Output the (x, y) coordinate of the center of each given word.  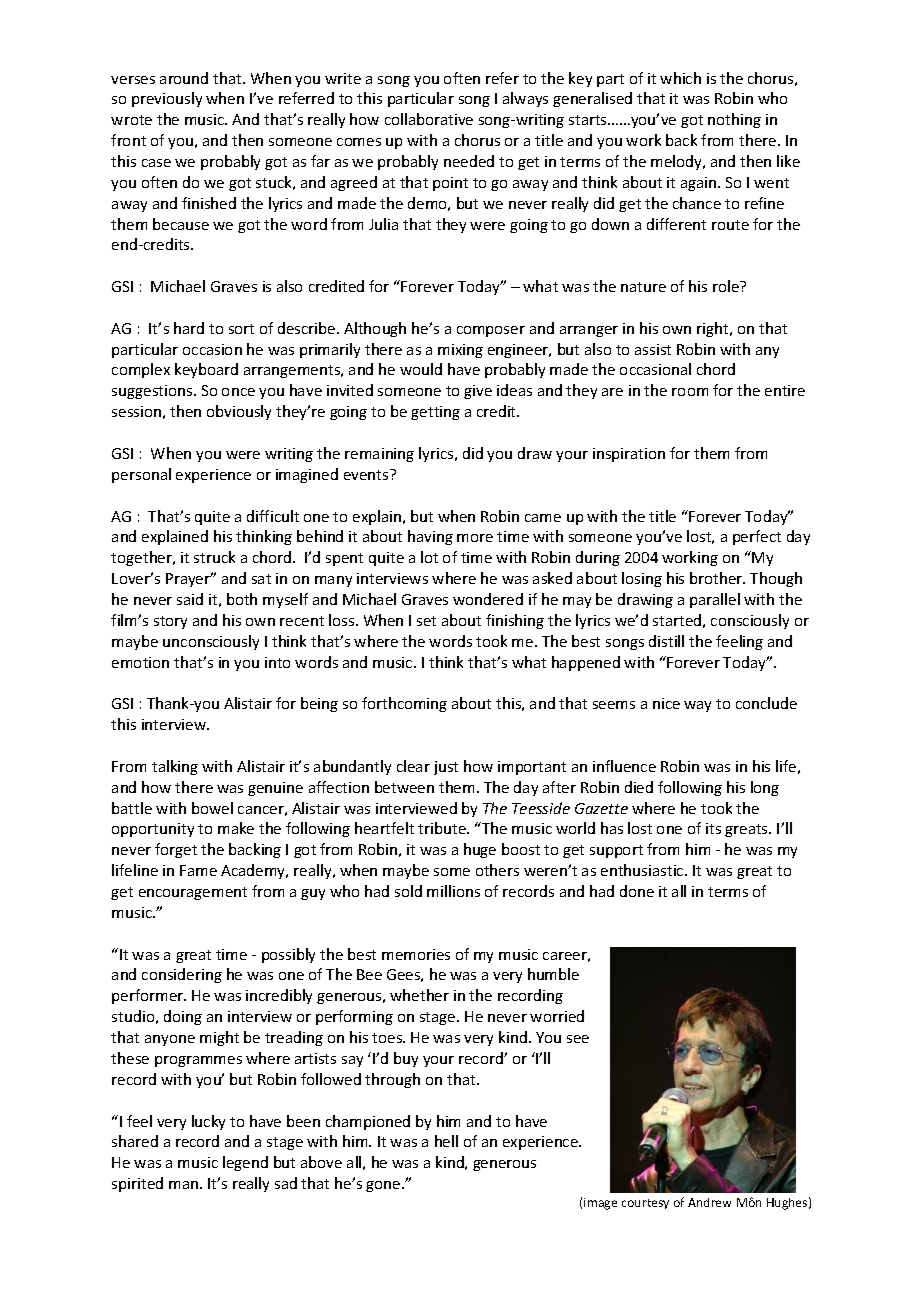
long (765, 788)
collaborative (429, 119)
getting (435, 413)
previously (167, 99)
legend (245, 1163)
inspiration (629, 455)
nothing (734, 120)
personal (141, 475)
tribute (443, 828)
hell (446, 1141)
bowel (212, 808)
